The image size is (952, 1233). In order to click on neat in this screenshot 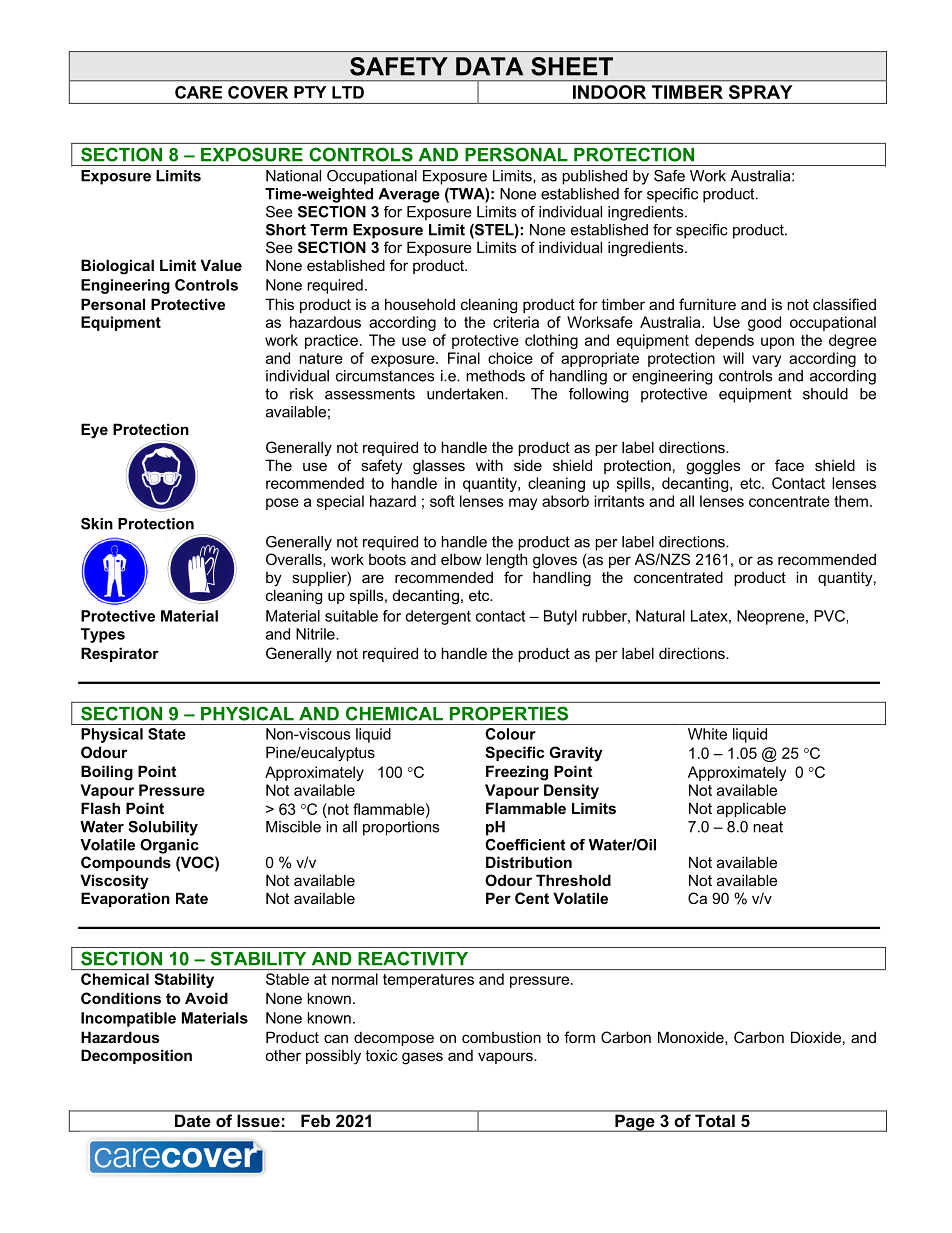, I will do `click(768, 827)`.
